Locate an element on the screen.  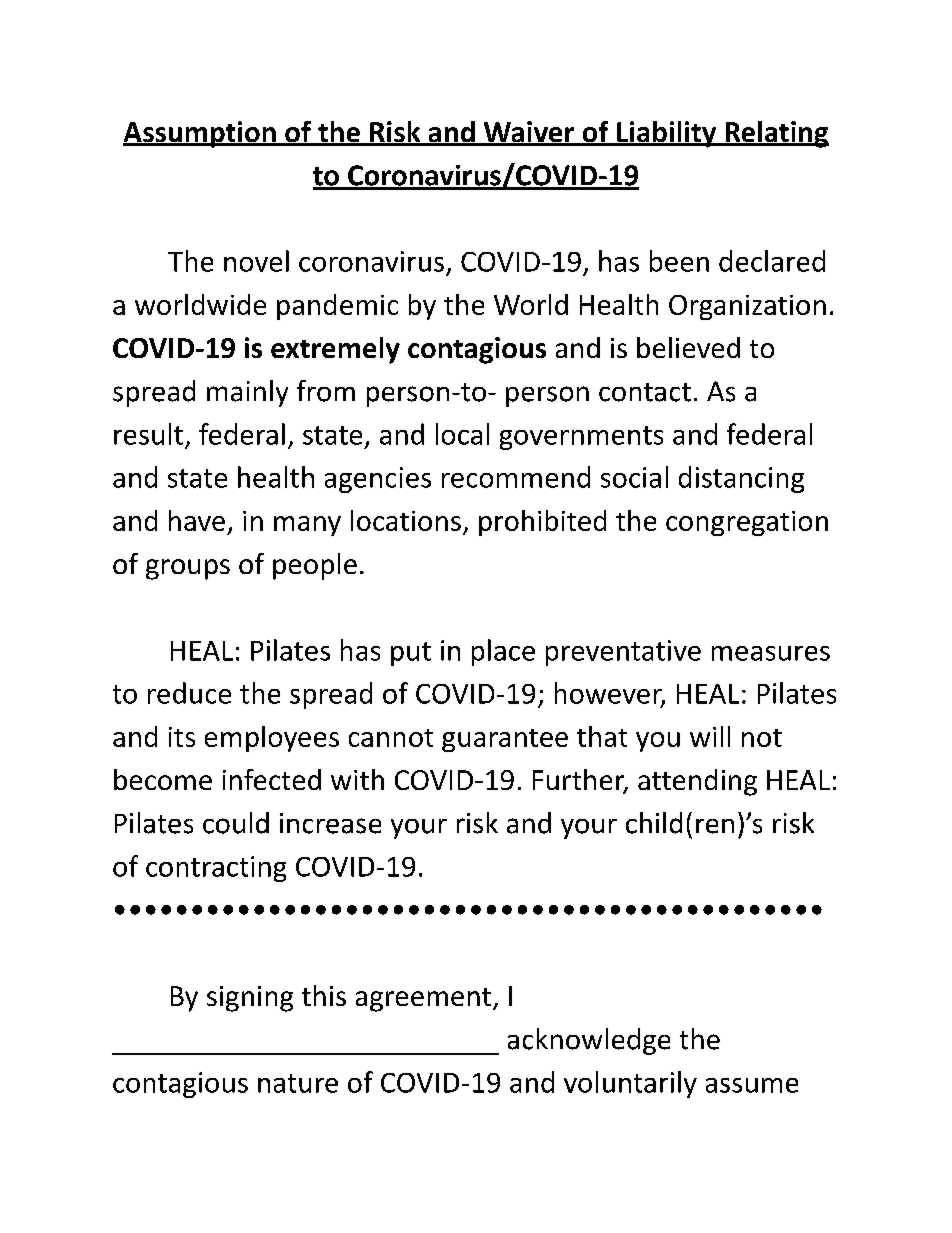
Assumption is located at coordinates (200, 134).
